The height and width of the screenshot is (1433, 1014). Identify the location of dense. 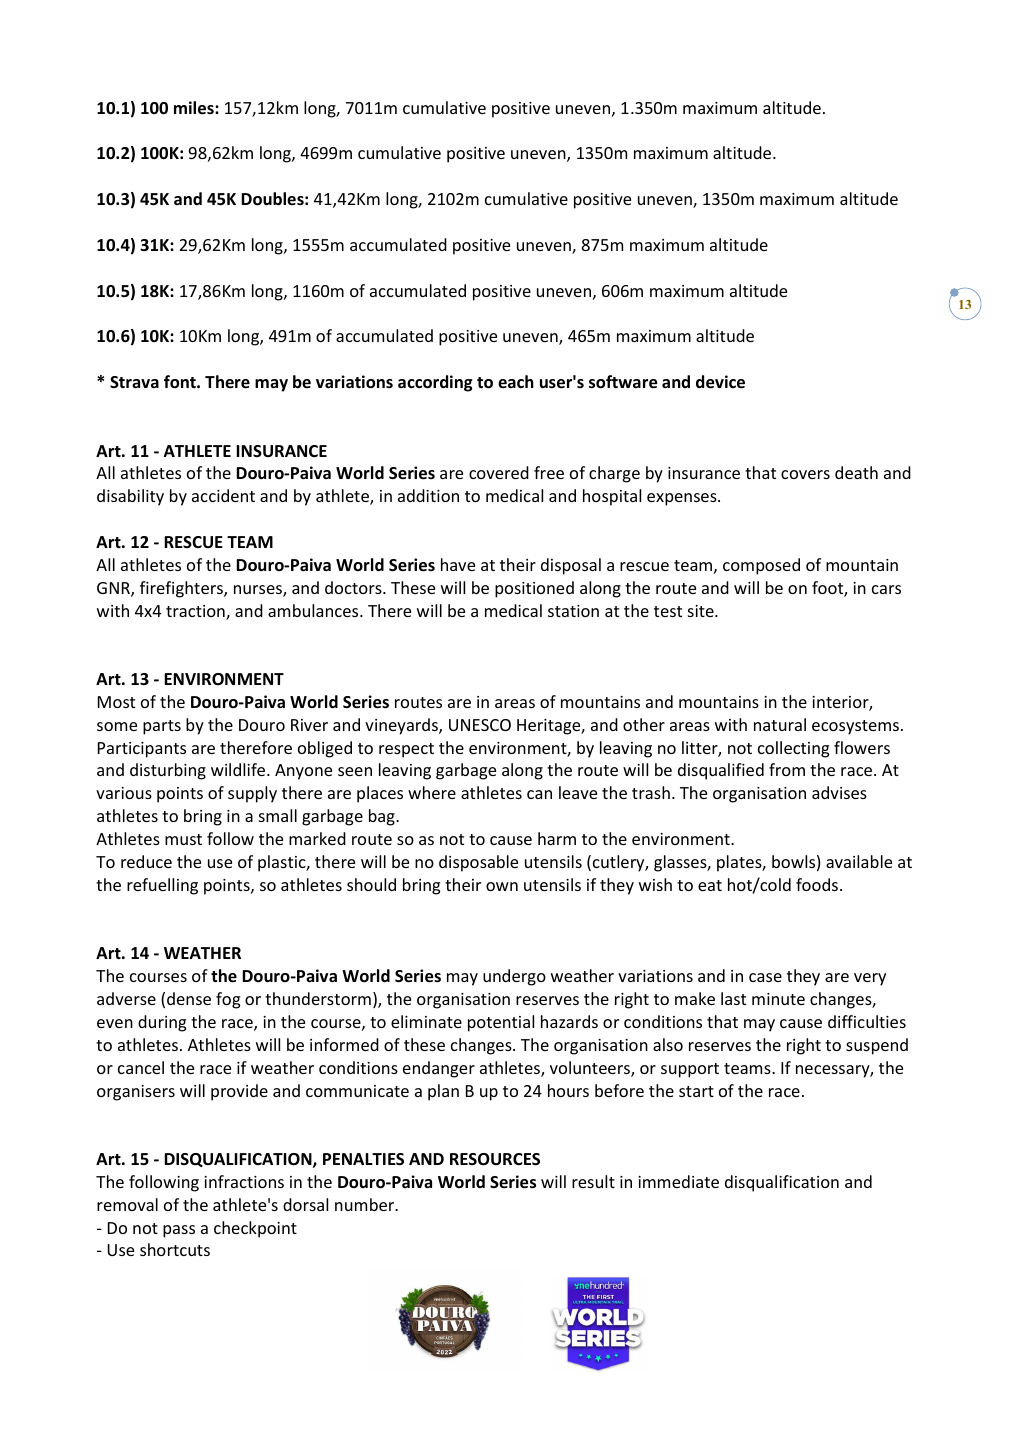
(189, 998).
